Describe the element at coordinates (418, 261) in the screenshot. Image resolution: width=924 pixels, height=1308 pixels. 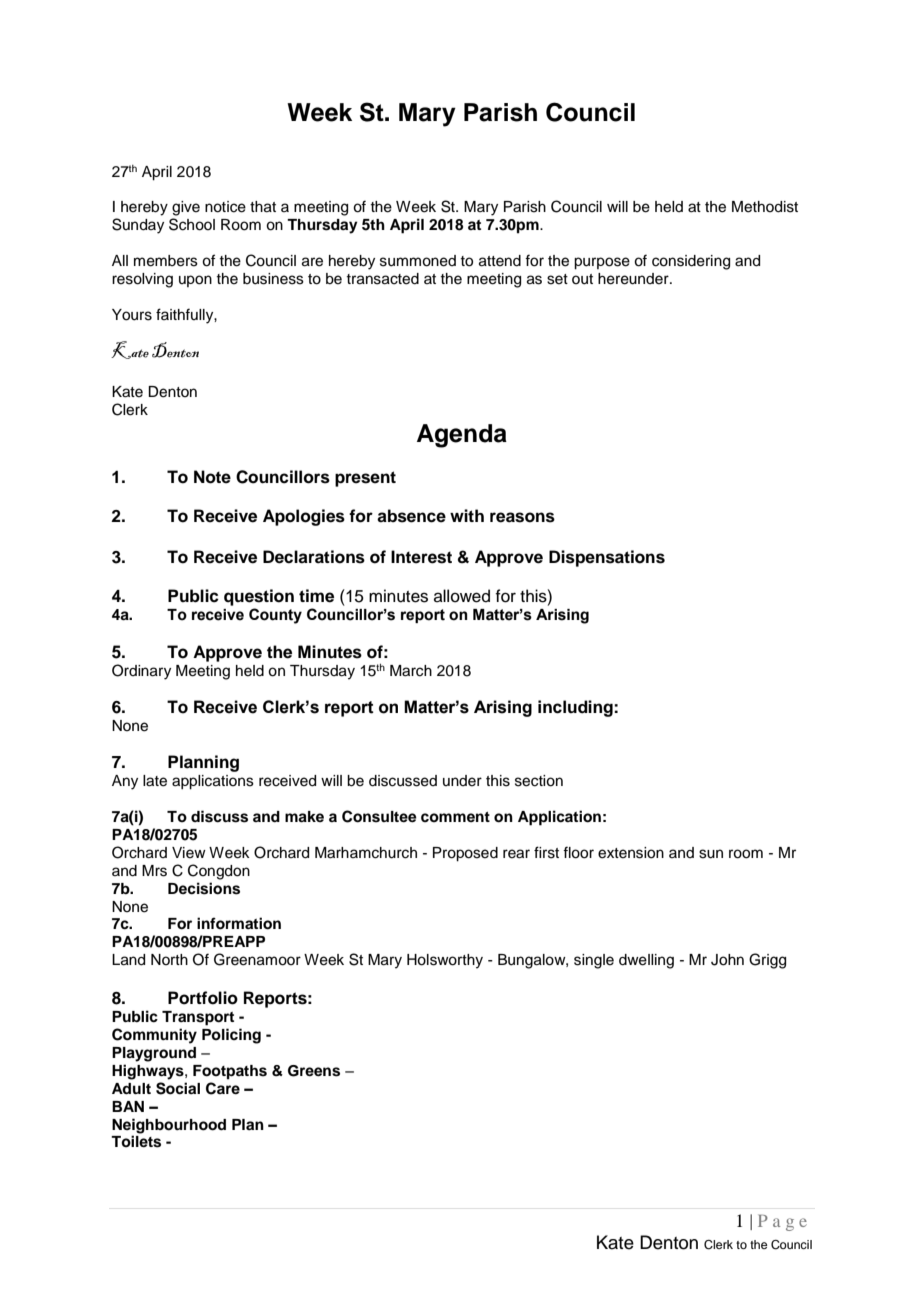
I see `summoned` at that location.
